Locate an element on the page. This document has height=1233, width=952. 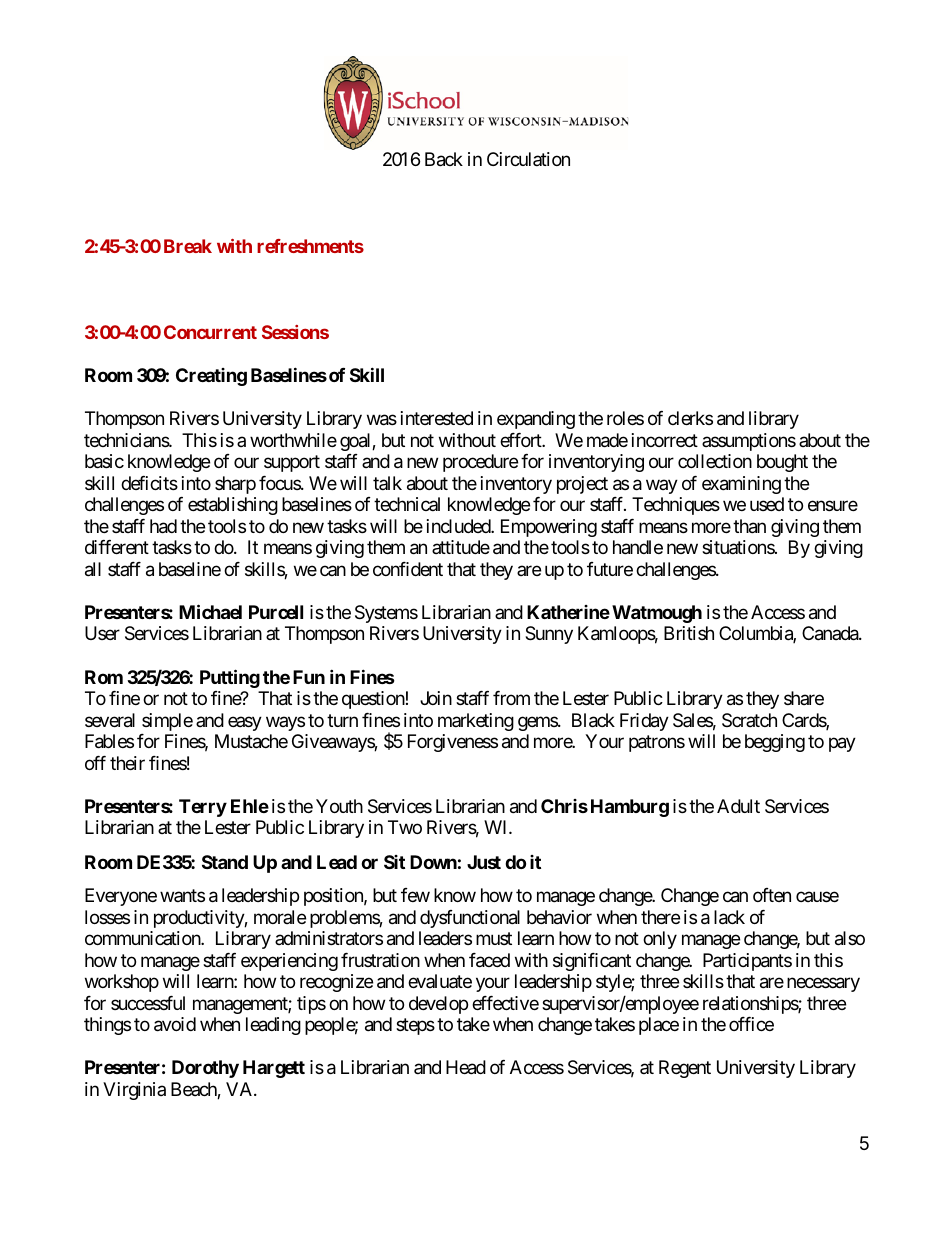
Circulation is located at coordinates (528, 159).
